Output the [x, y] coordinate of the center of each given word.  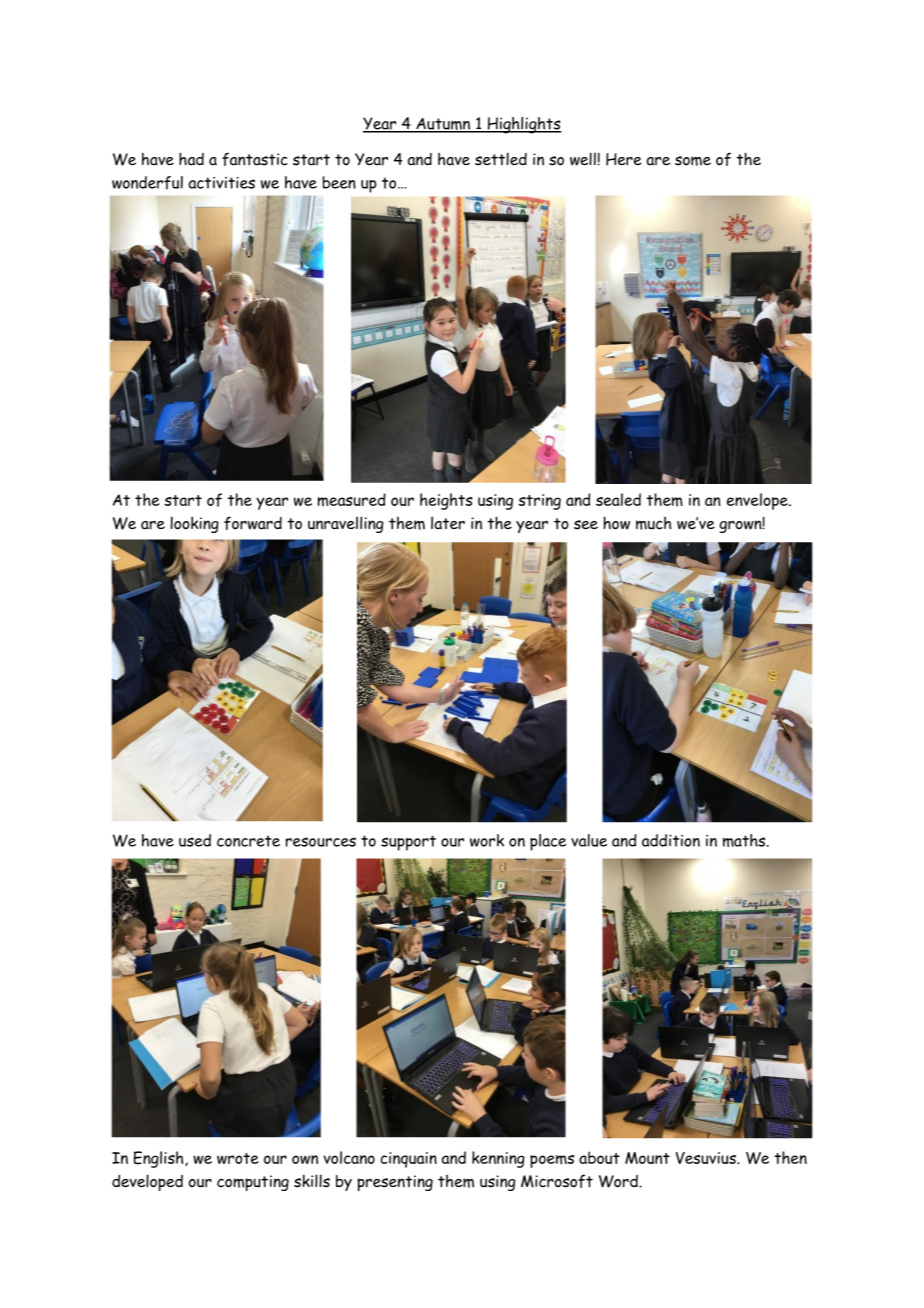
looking [194, 524]
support [408, 843]
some [693, 161]
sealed [618, 499]
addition [671, 840]
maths [745, 840]
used [195, 840]
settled [501, 159]
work [487, 840]
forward [253, 523]
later [448, 523]
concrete [248, 841]
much [653, 523]
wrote [238, 1158]
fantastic [255, 159]
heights [446, 501]
